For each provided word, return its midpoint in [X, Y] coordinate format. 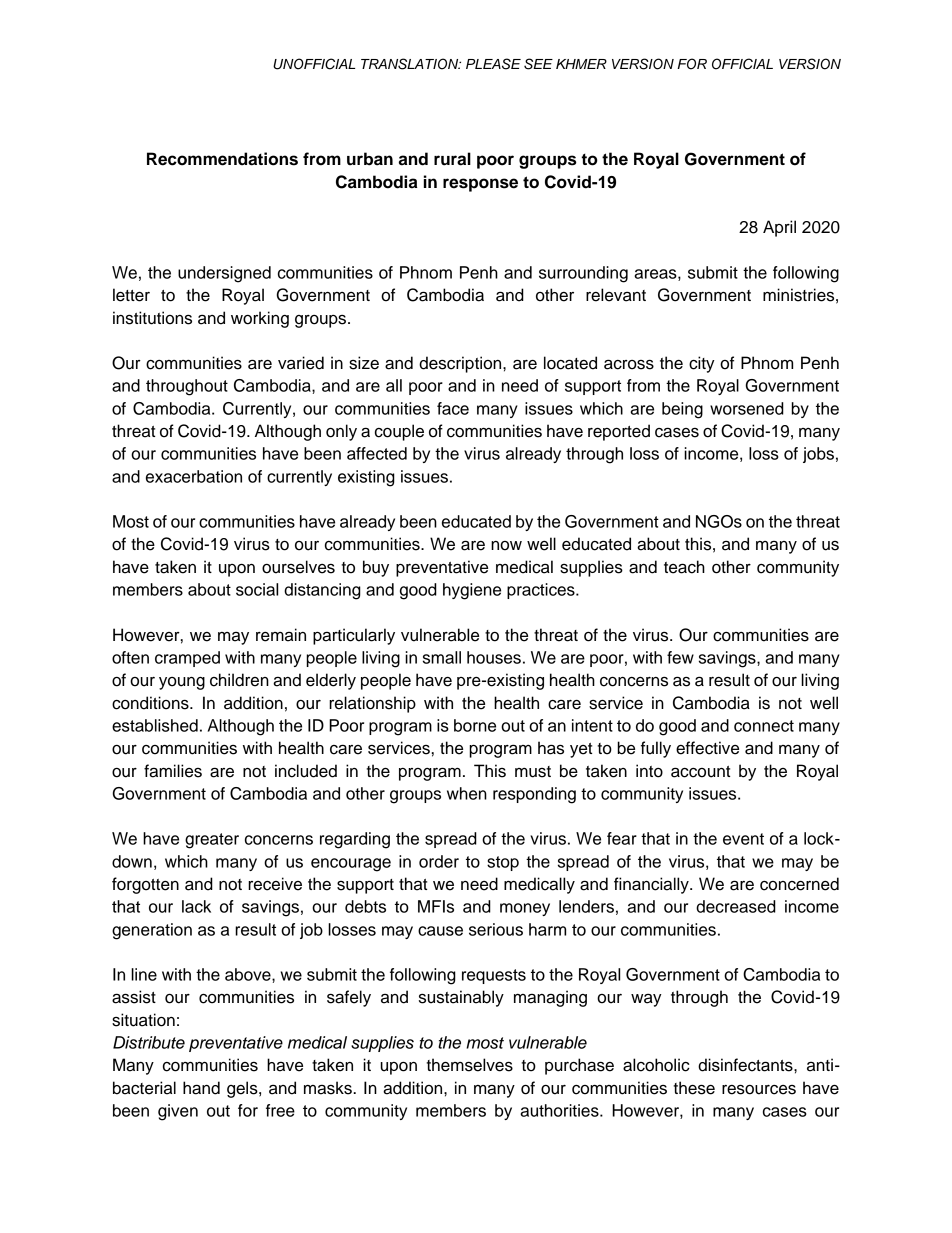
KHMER [581, 64]
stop [503, 863]
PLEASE [493, 64]
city [702, 364]
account [700, 772]
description [461, 364]
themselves [469, 1065]
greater [212, 841]
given [178, 1112]
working [260, 319]
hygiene [472, 591]
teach [684, 567]
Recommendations [222, 159]
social [257, 589]
